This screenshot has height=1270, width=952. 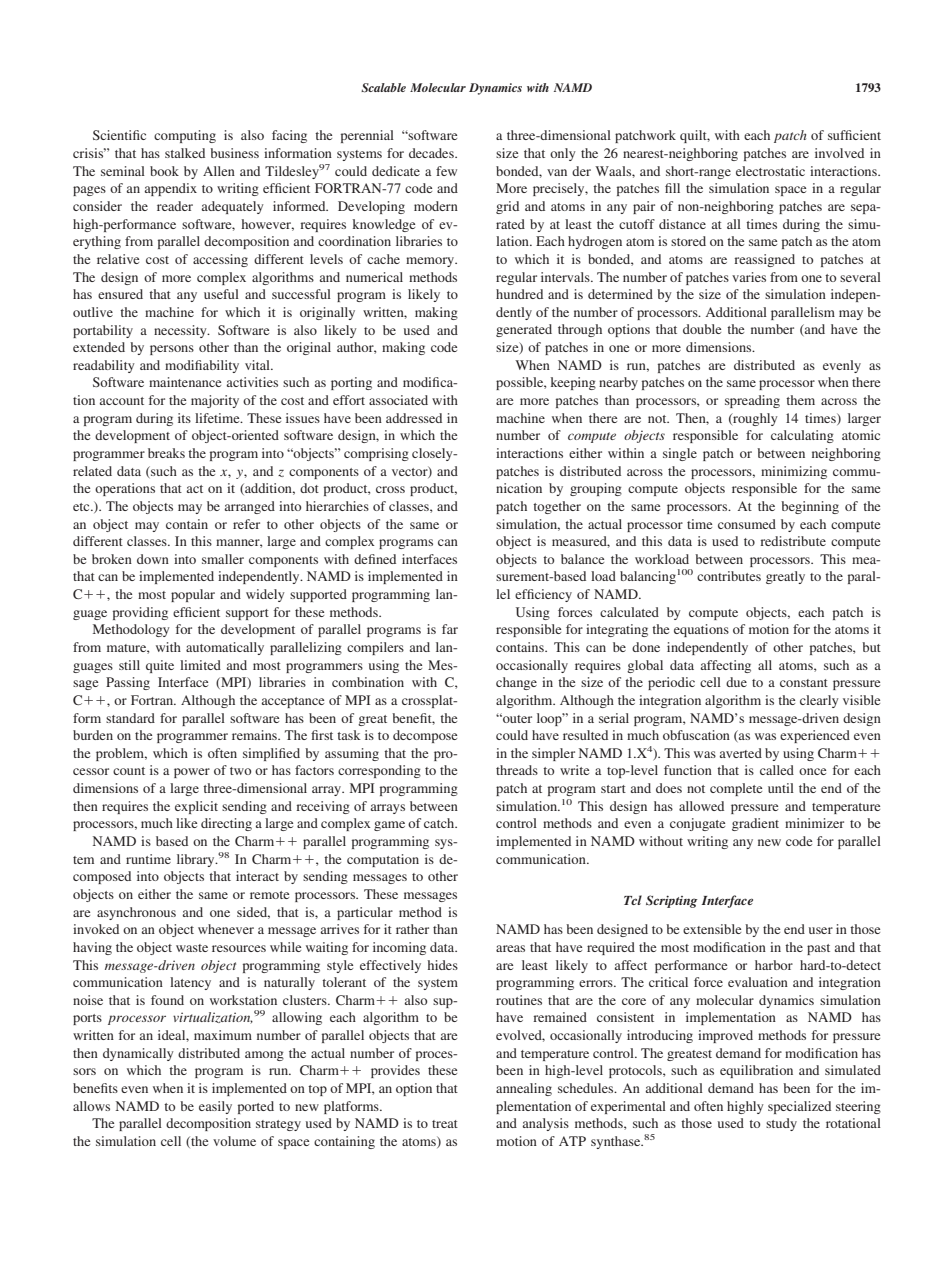 What do you see at coordinates (185, 382) in the screenshot?
I see `maintenance` at bounding box center [185, 382].
